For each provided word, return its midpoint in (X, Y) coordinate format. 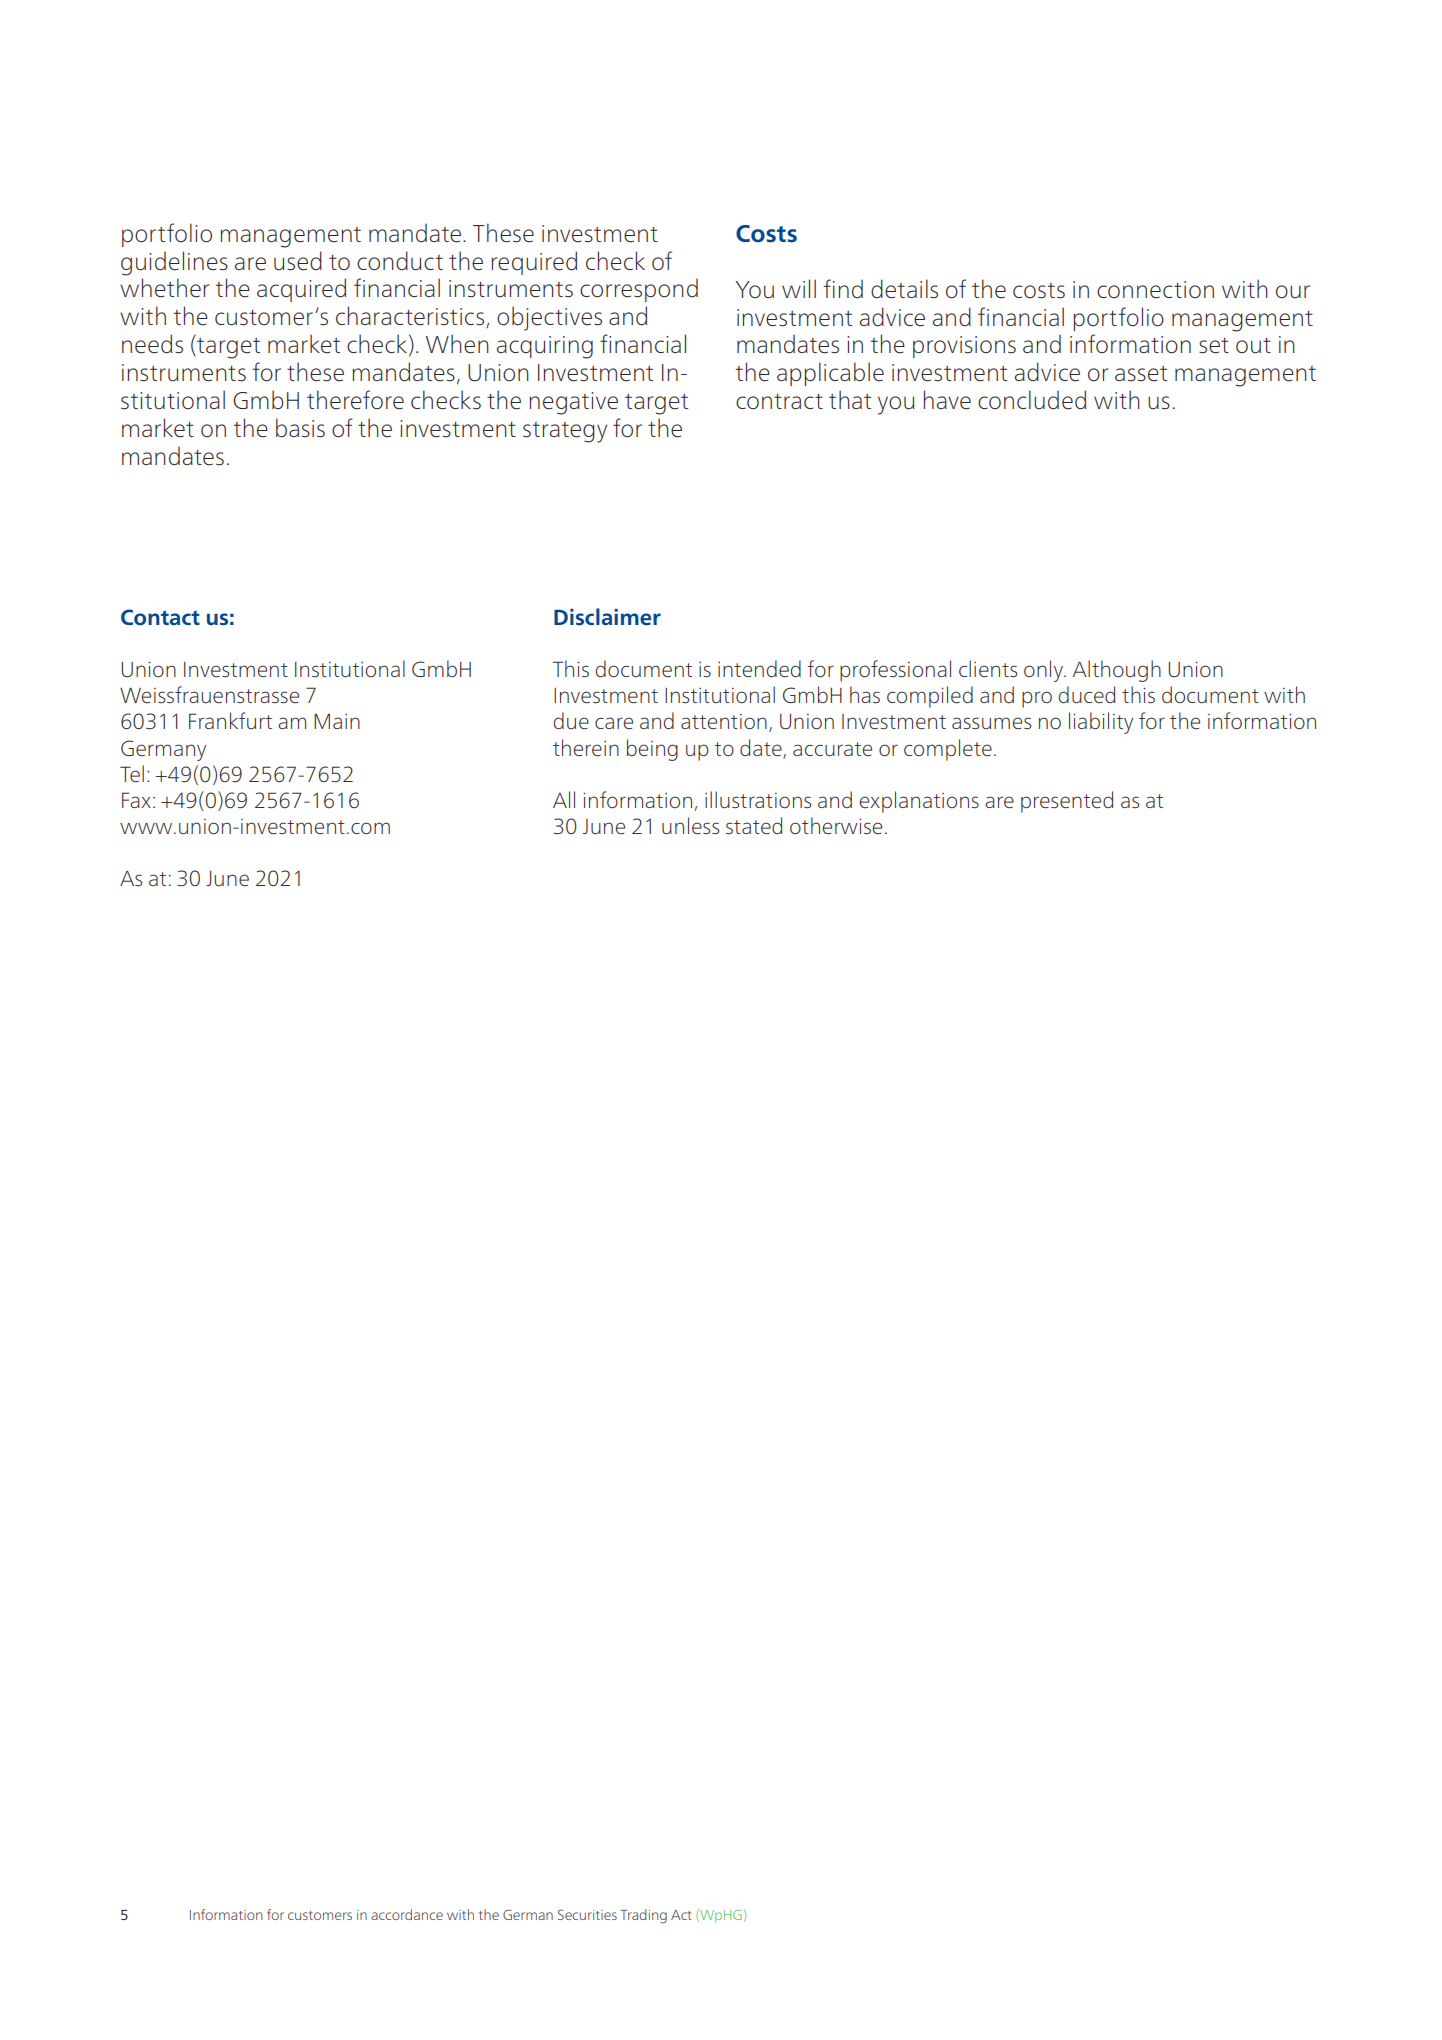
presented (1067, 802)
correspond (639, 290)
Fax (136, 800)
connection (1155, 290)
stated (754, 826)
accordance (407, 1914)
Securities (587, 1914)
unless (690, 826)
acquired (301, 290)
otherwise (836, 825)
